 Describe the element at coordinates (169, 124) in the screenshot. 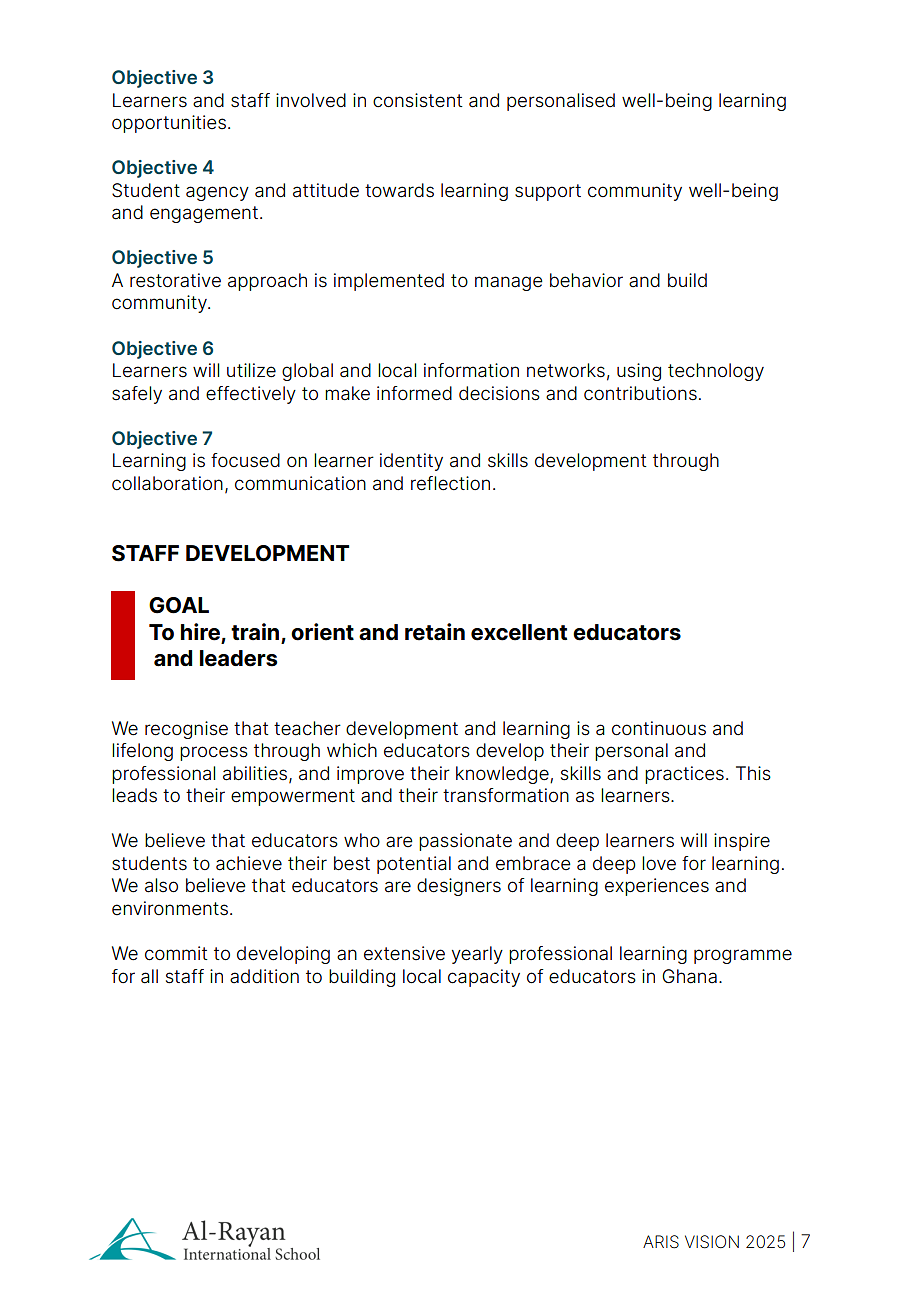

I see `opportunities` at that location.
